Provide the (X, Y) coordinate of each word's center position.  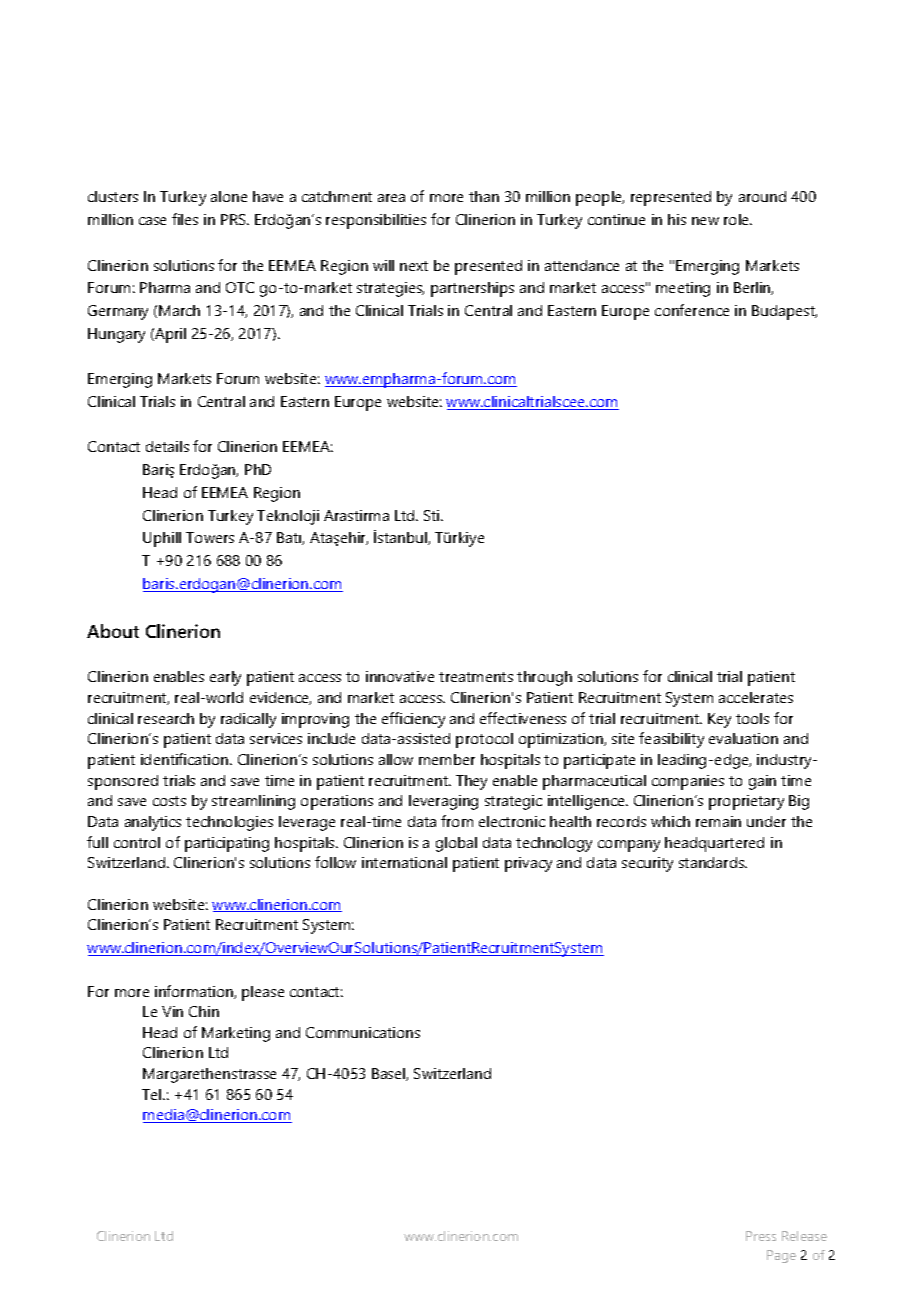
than (484, 196)
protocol (484, 740)
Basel (389, 1074)
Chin (204, 1011)
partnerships (472, 289)
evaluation (743, 738)
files (185, 219)
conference (692, 310)
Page (781, 1256)
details (167, 446)
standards (713, 862)
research (166, 718)
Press (761, 1236)
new (705, 221)
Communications (363, 1032)
